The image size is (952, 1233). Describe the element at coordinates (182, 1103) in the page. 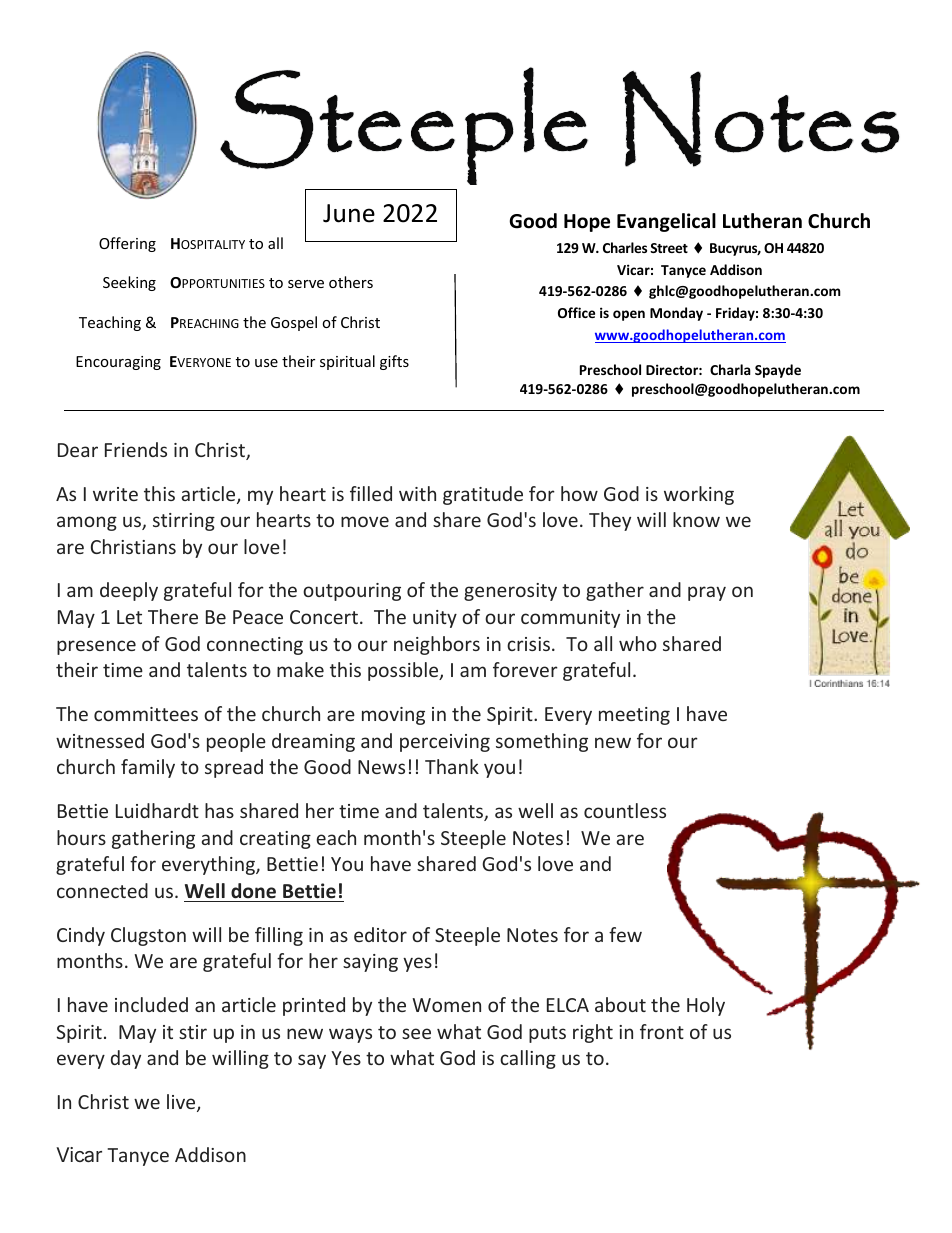

I see `live` at that location.
